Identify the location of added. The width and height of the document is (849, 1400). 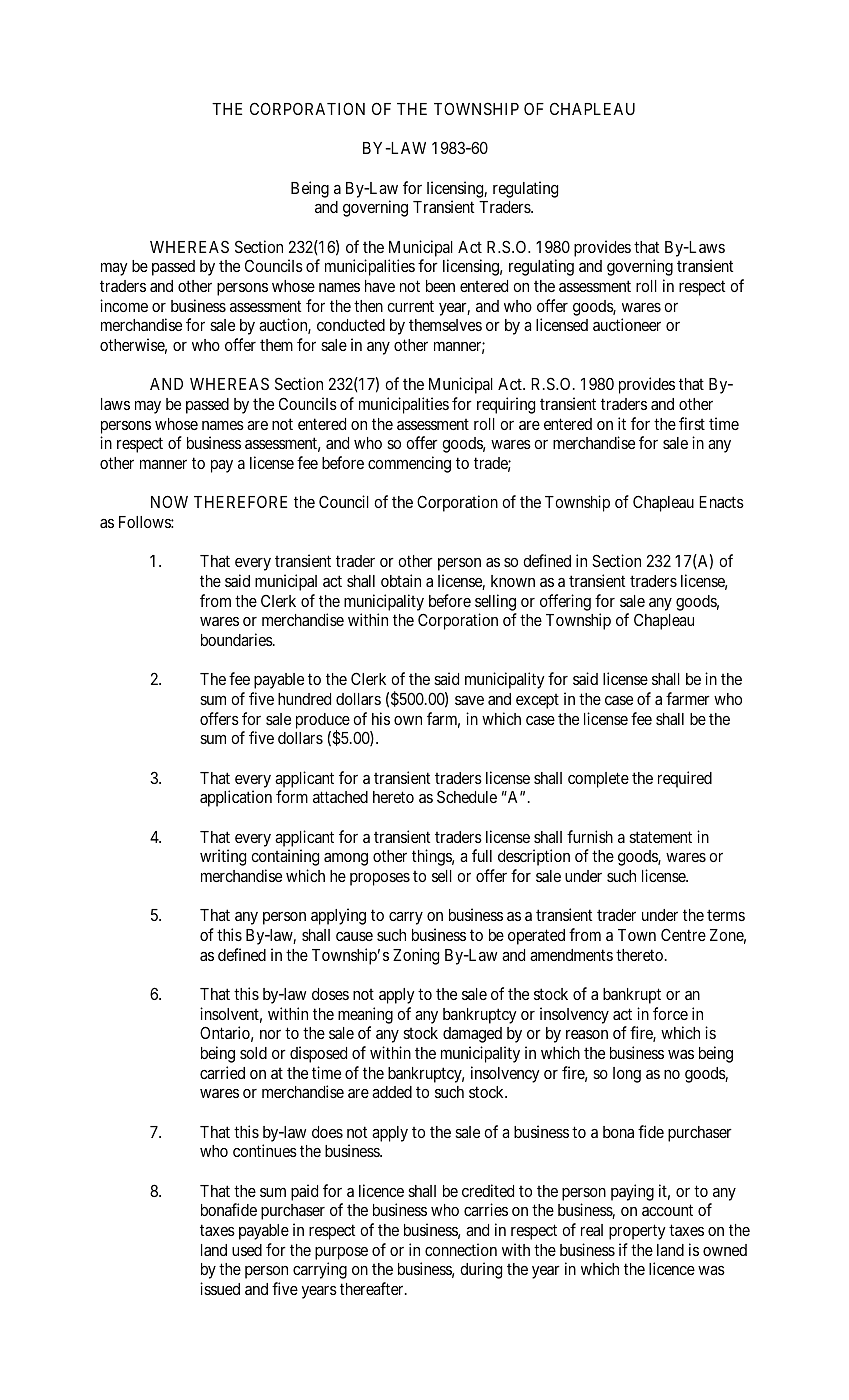
(392, 1092).
